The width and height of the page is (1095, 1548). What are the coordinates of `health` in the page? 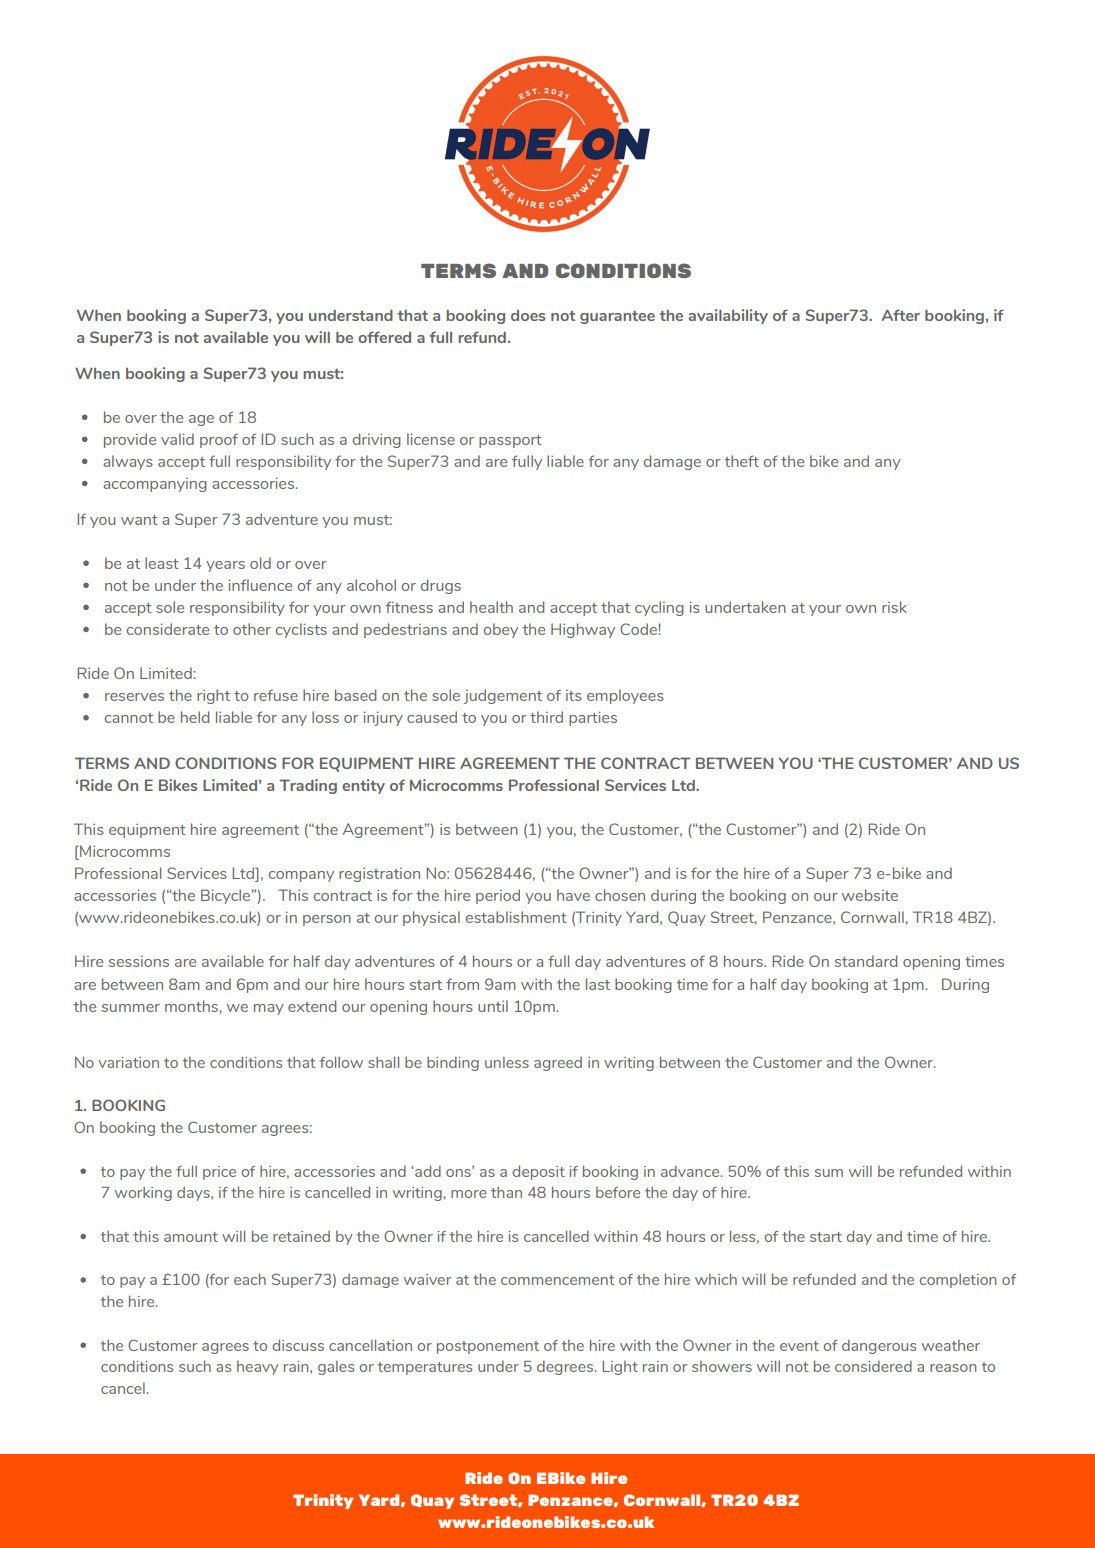 It's located at (491, 607).
